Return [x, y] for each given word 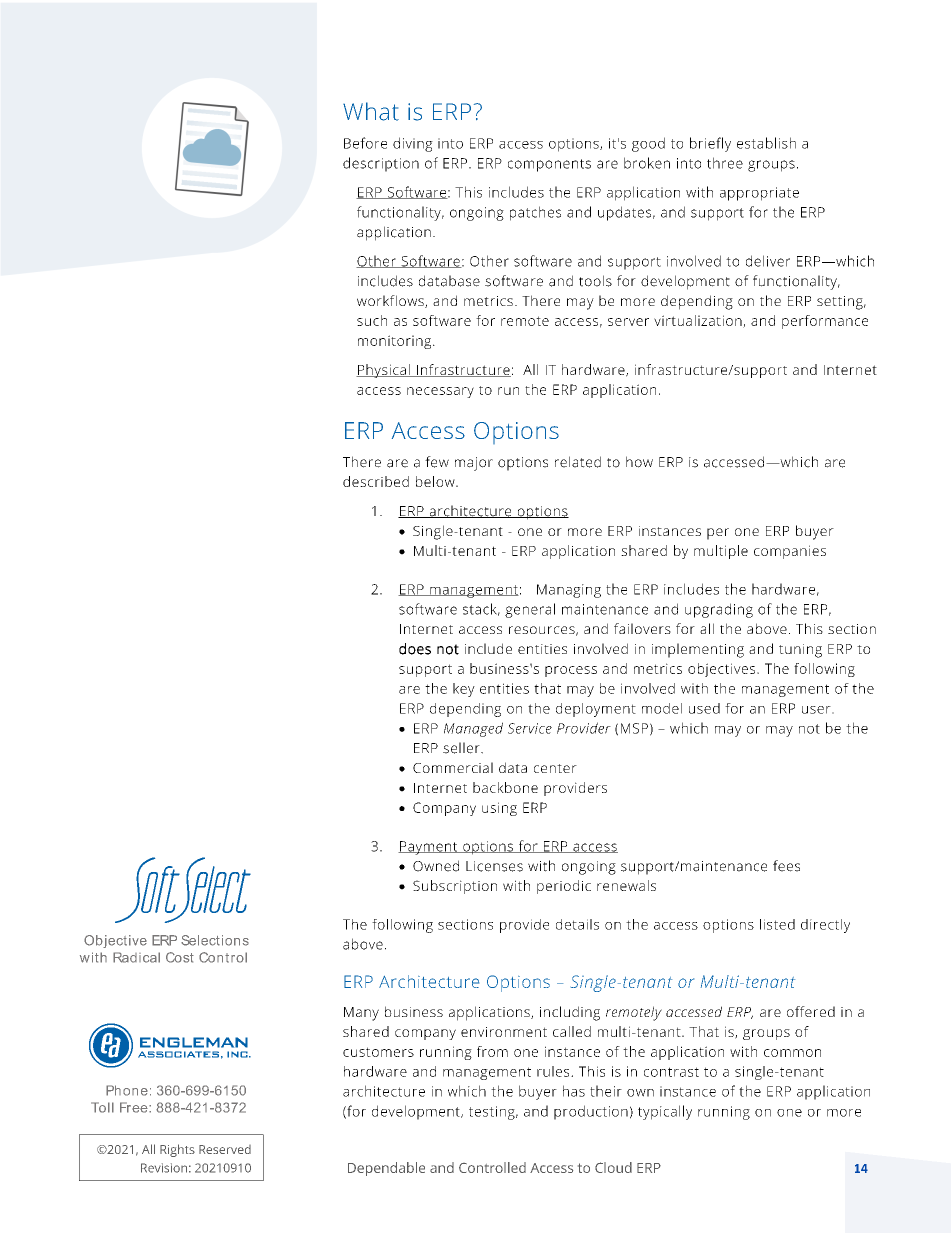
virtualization [699, 321]
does [415, 649]
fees [786, 866]
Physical [384, 371]
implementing [698, 650]
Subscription [455, 887]
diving [413, 144]
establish [766, 143]
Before [365, 143]
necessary [440, 392]
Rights [177, 1150]
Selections [215, 940]
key [464, 690]
